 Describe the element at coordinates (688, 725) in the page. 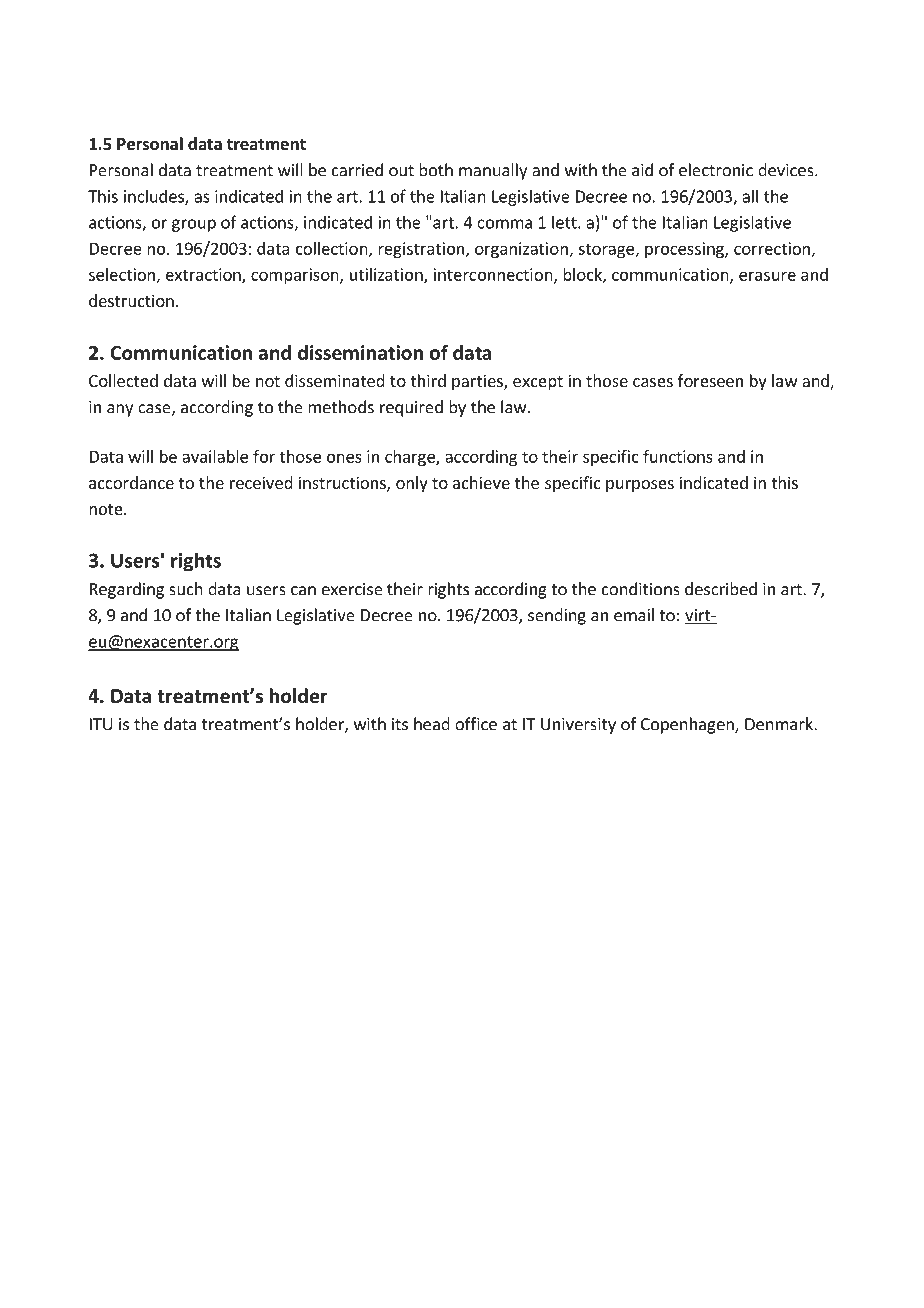

I see `Copenhagen` at that location.
